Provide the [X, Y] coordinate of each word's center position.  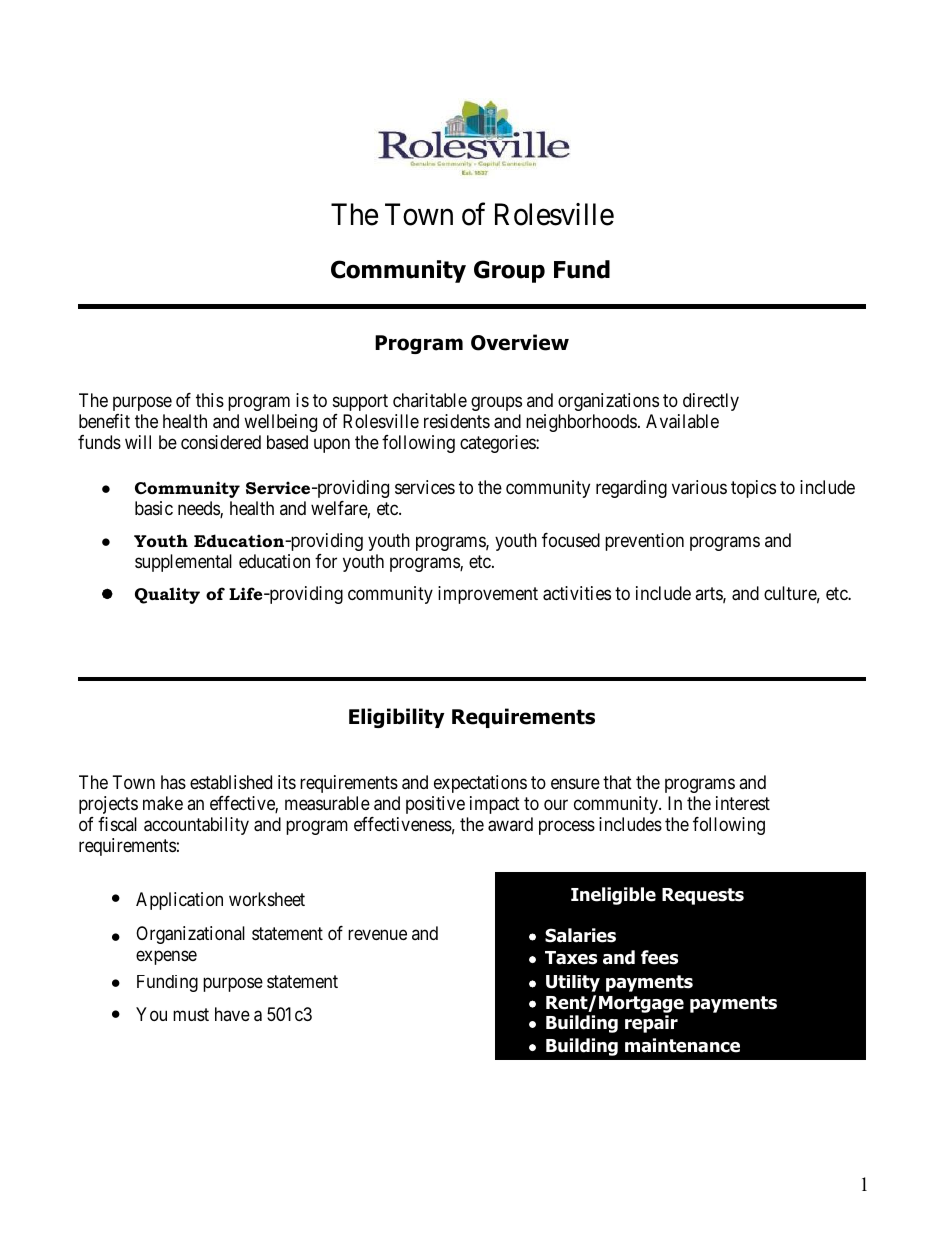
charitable [430, 400]
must [191, 1014]
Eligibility [396, 718]
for [326, 561]
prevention [644, 542]
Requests [703, 896]
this [210, 400]
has [173, 782]
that [617, 782]
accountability [196, 826]
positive [435, 805]
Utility [573, 983]
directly [711, 402]
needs [199, 509]
